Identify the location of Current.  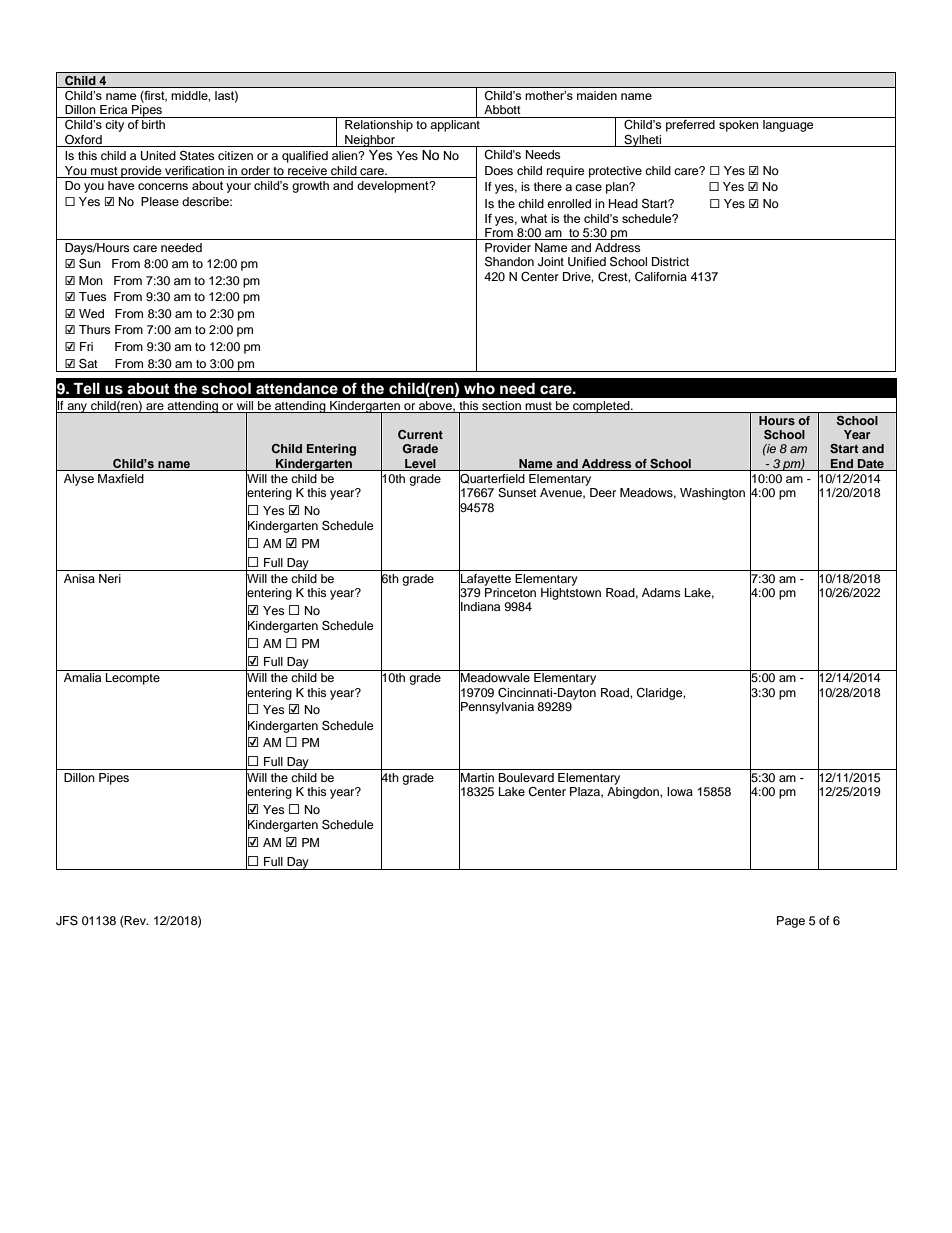
(420, 435).
